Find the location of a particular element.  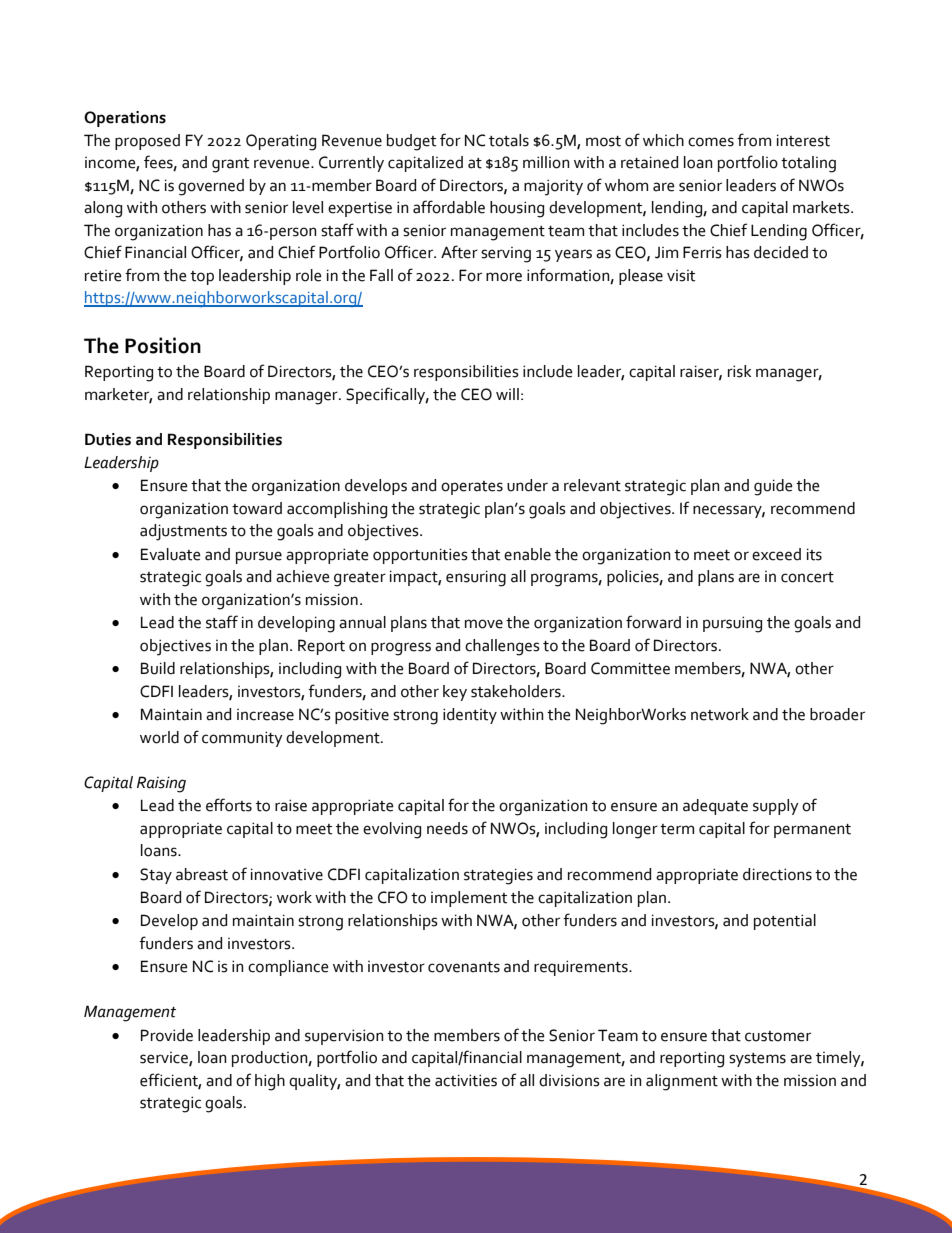

activities is located at coordinates (466, 1080).
